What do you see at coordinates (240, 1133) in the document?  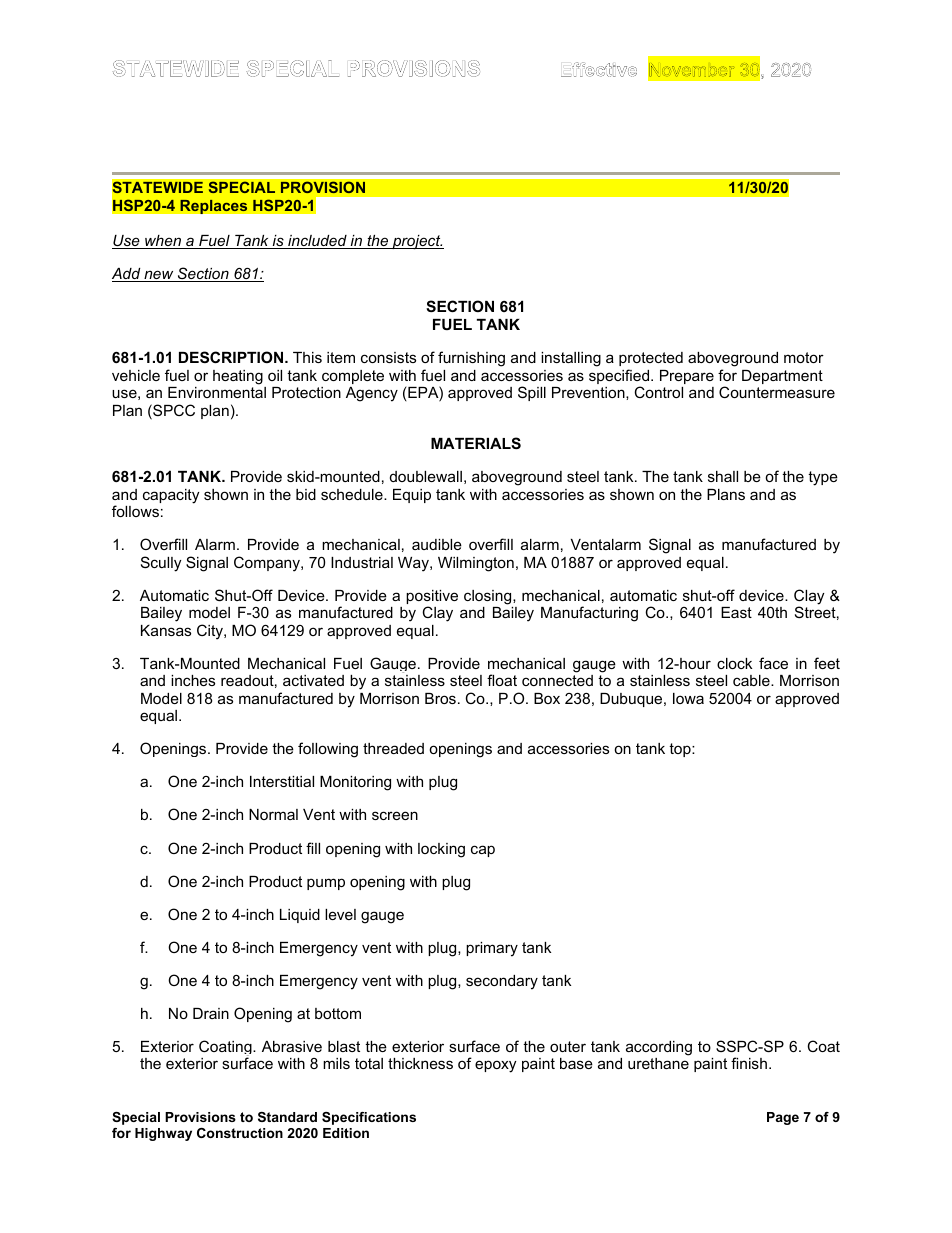 I see `Construction` at bounding box center [240, 1133].
